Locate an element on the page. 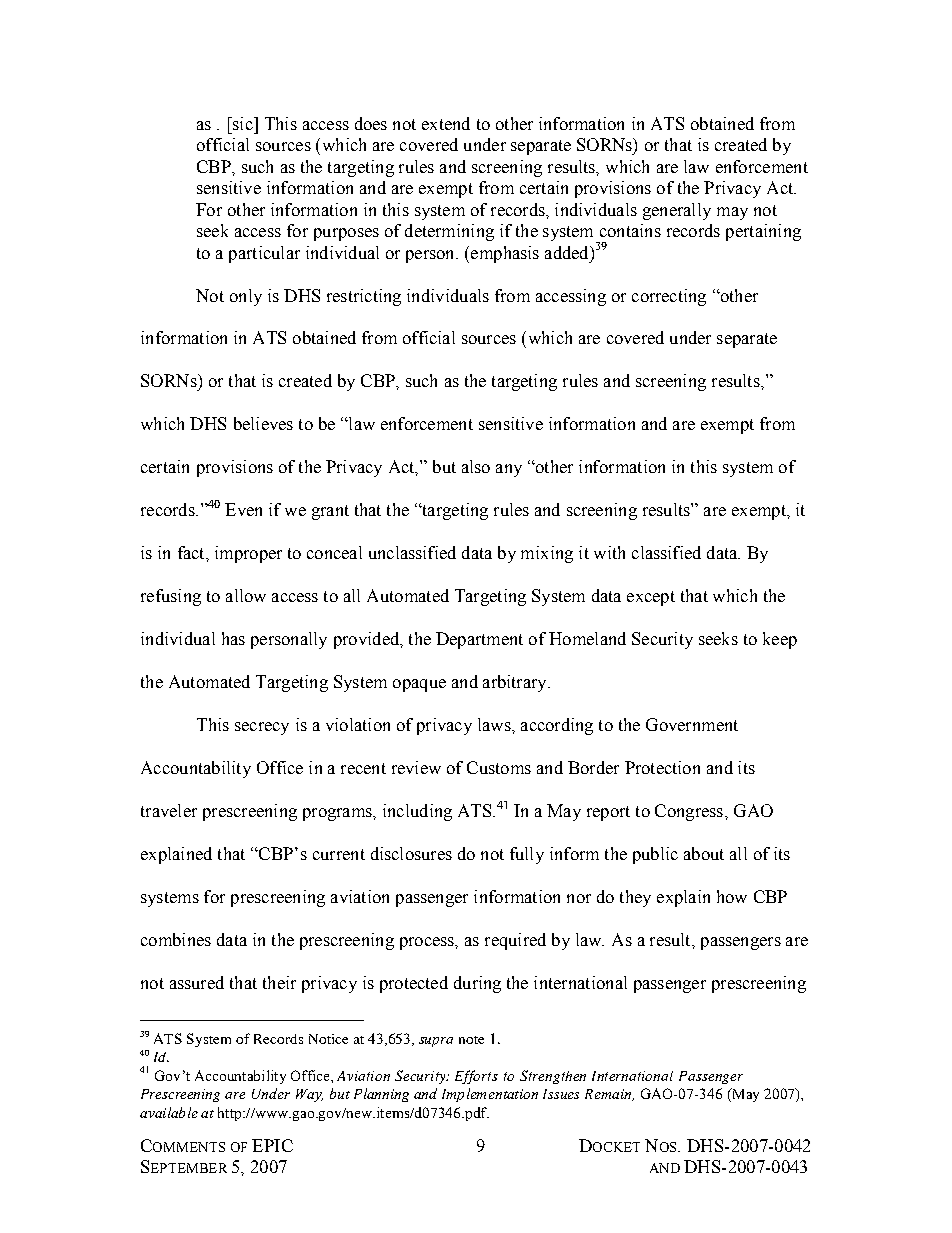 Image resolution: width=952 pixels, height=1233 pixels. mixing is located at coordinates (547, 554).
